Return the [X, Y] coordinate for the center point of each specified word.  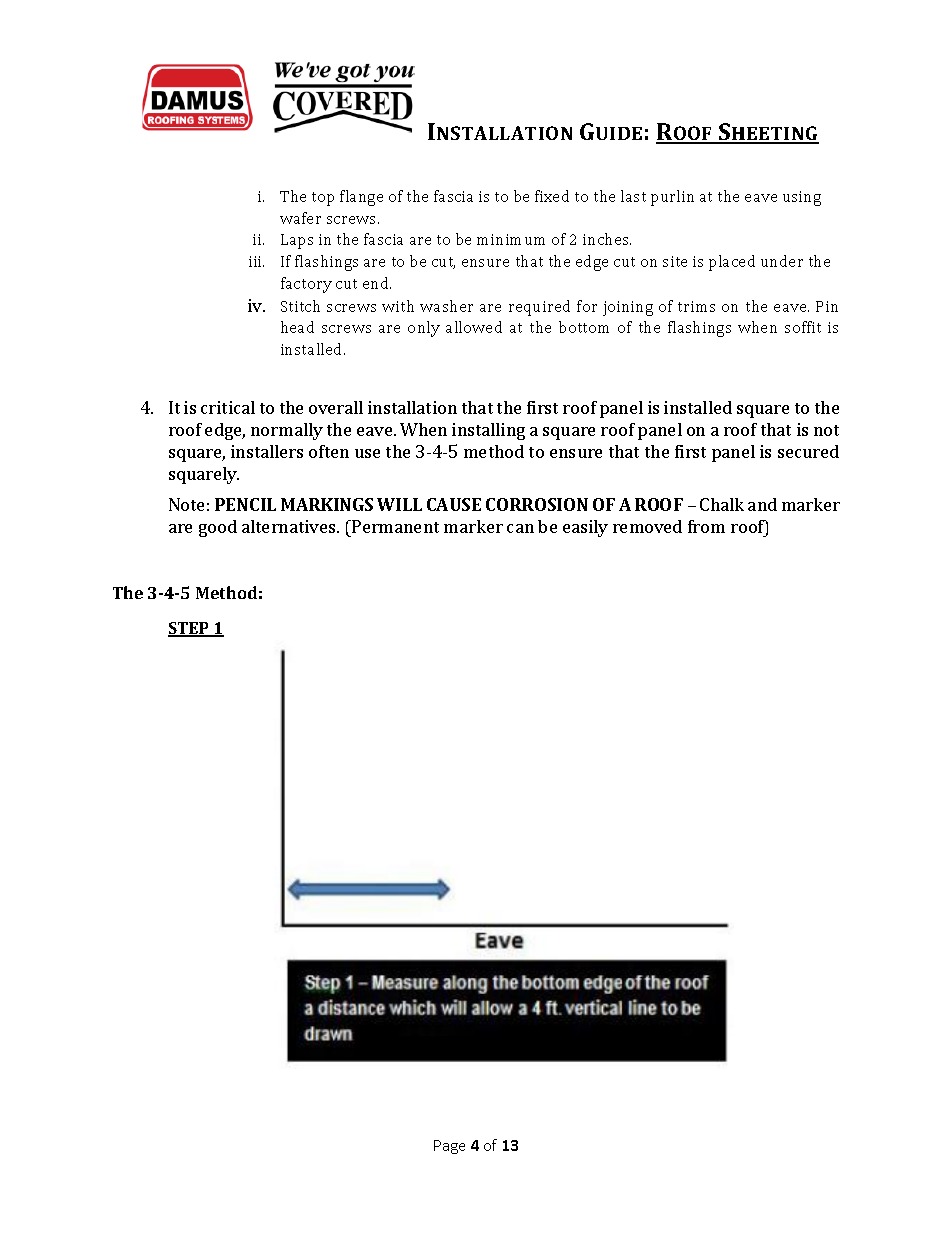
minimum [511, 239]
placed [732, 263]
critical [228, 407]
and [762, 504]
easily [585, 528]
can [520, 528]
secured [808, 451]
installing [488, 431]
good [218, 528]
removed [647, 526]
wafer [300, 218]
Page [449, 1147]
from [706, 526]
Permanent [394, 526]
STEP [190, 629]
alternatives [290, 526]
